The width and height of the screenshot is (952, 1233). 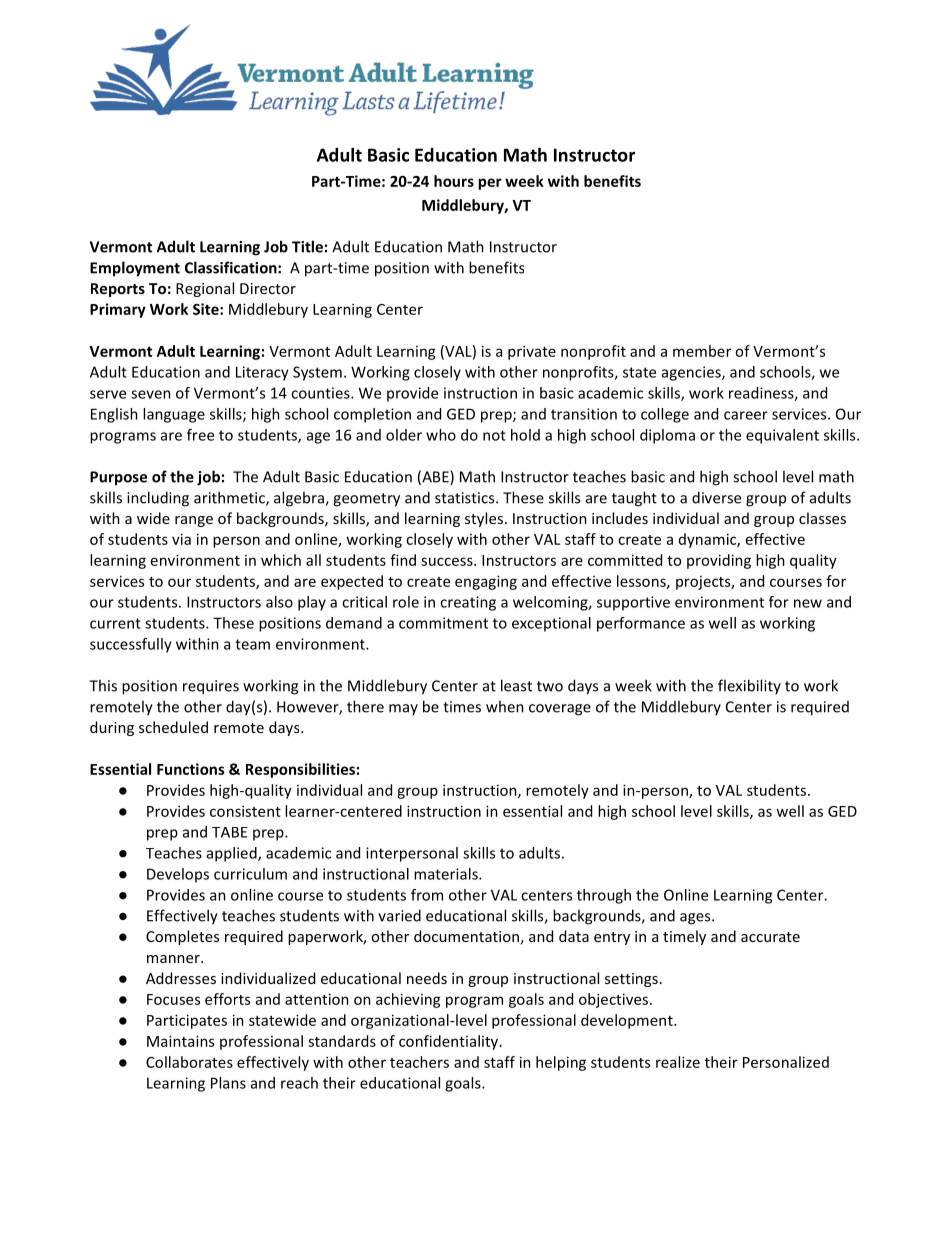 I want to click on Collaborates, so click(x=189, y=1062).
